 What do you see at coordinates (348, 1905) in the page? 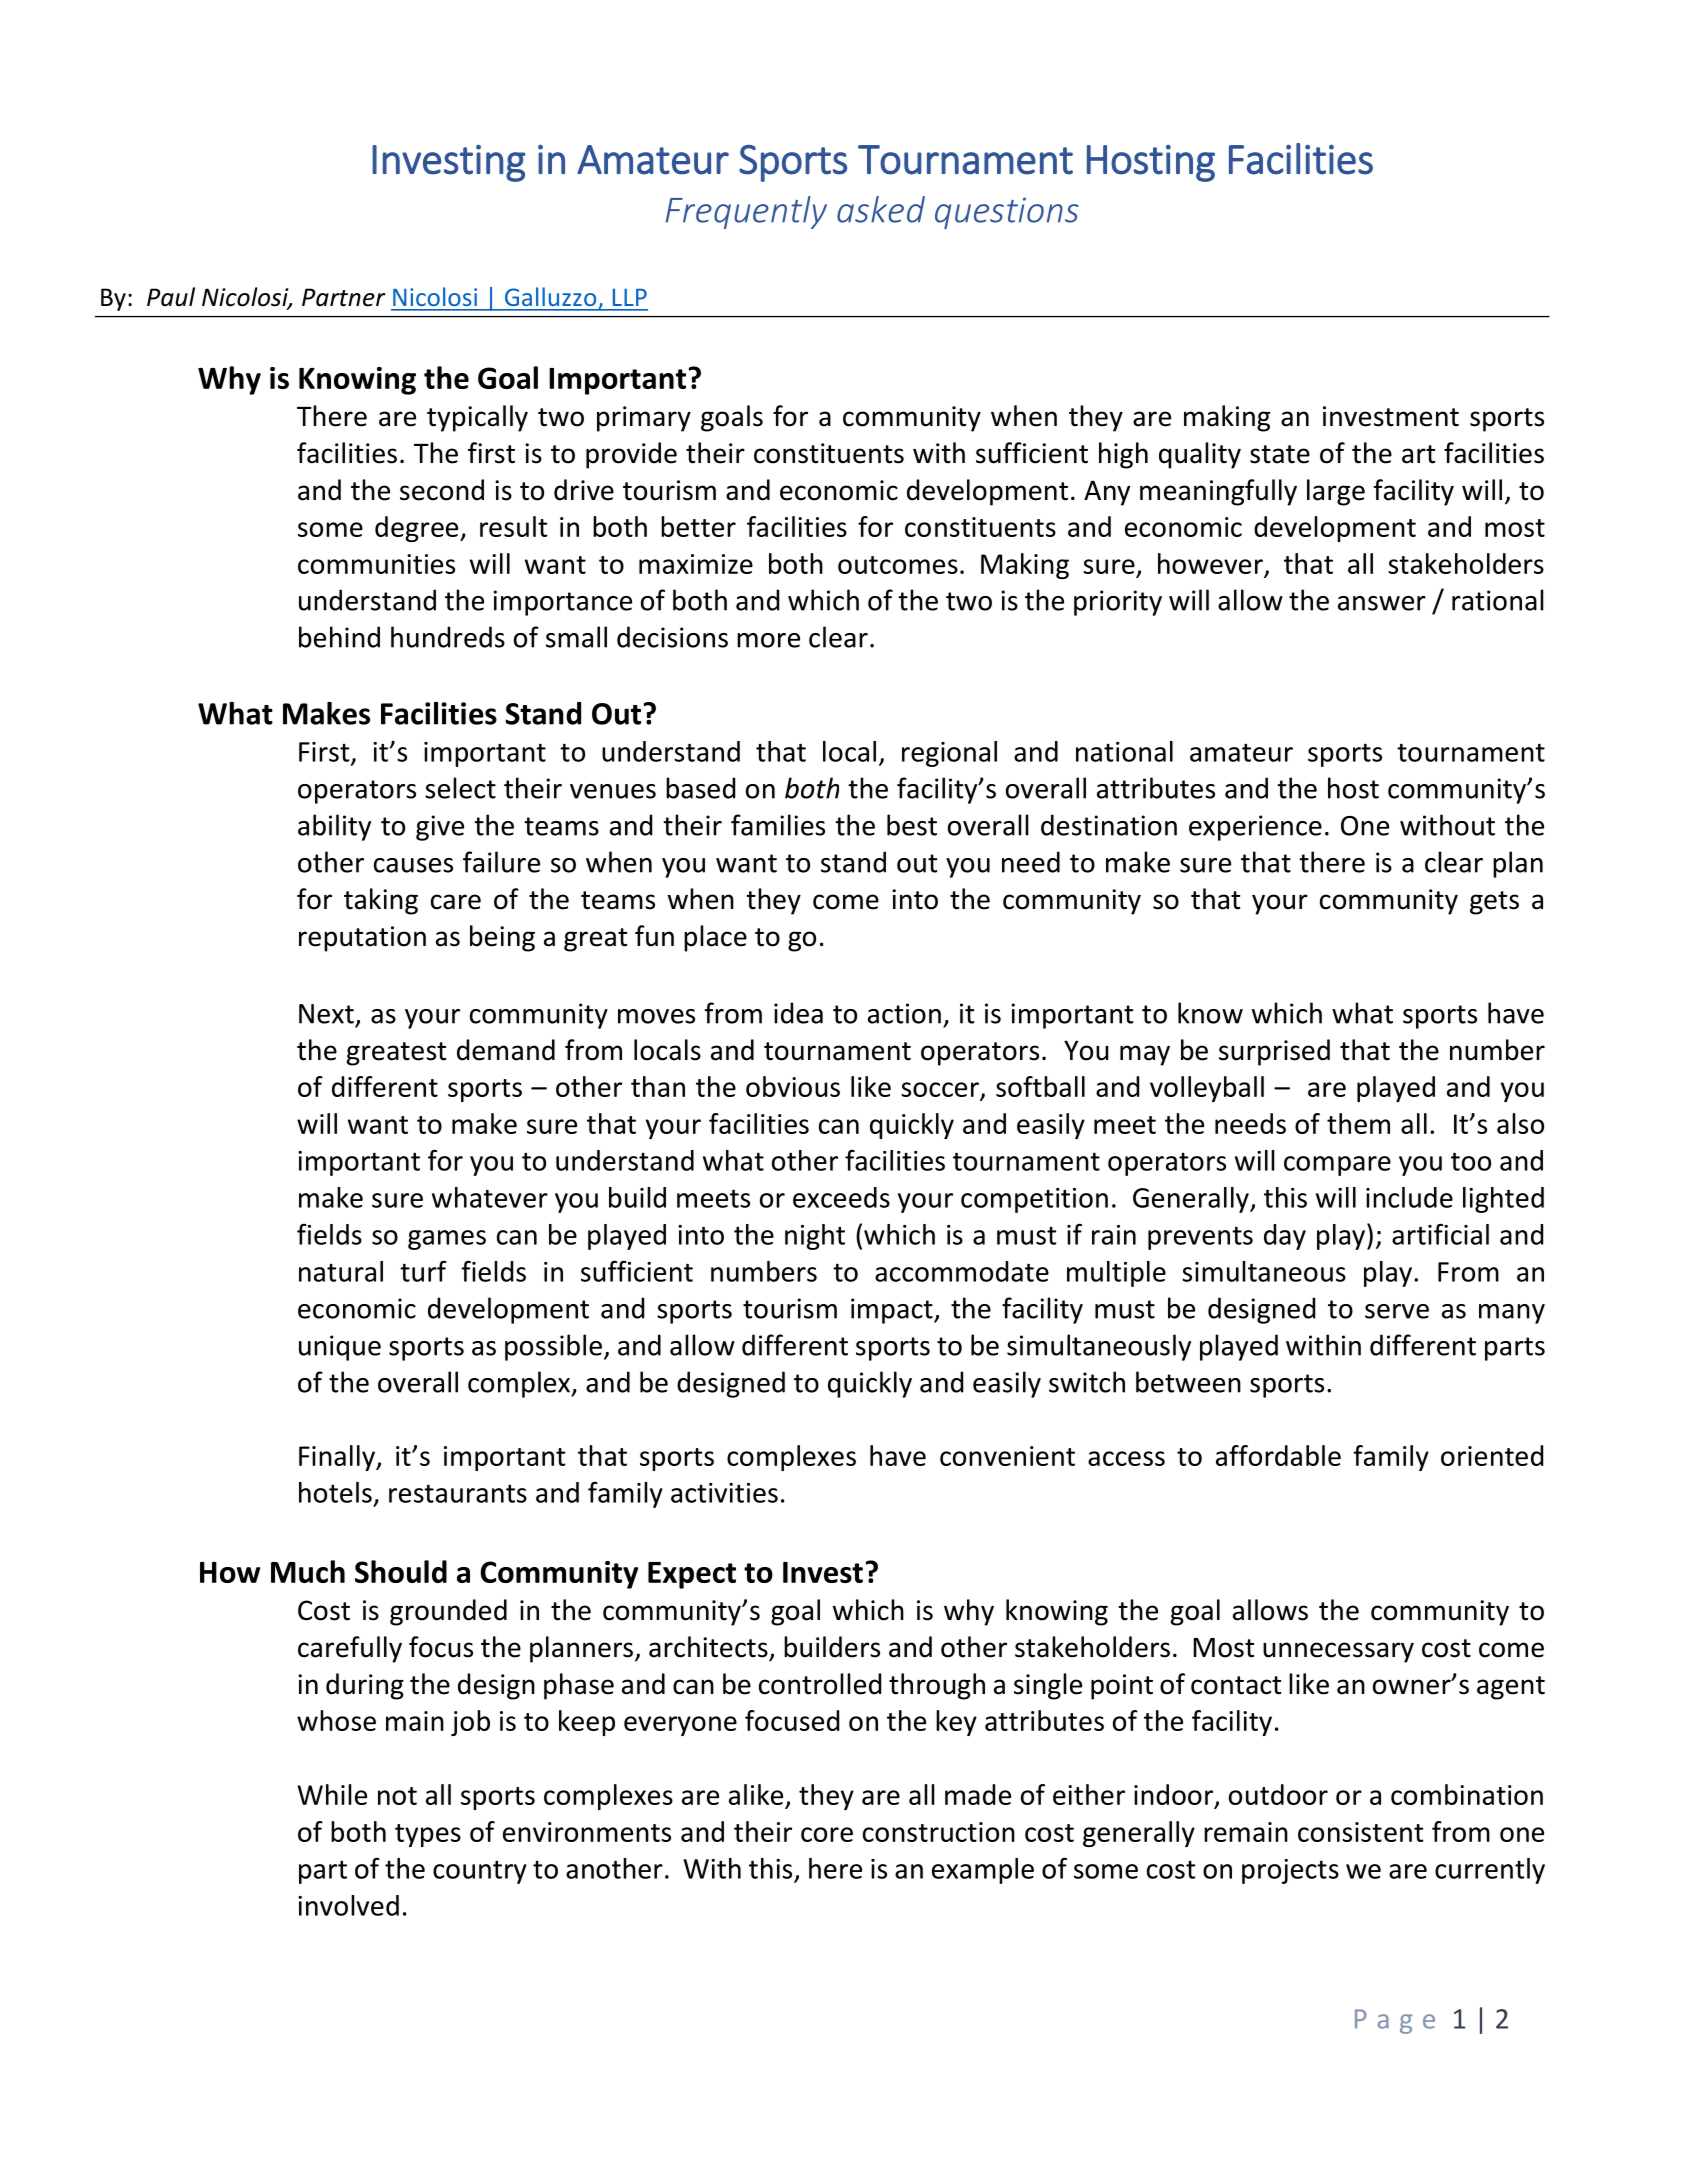
I see `involved` at bounding box center [348, 1905].
